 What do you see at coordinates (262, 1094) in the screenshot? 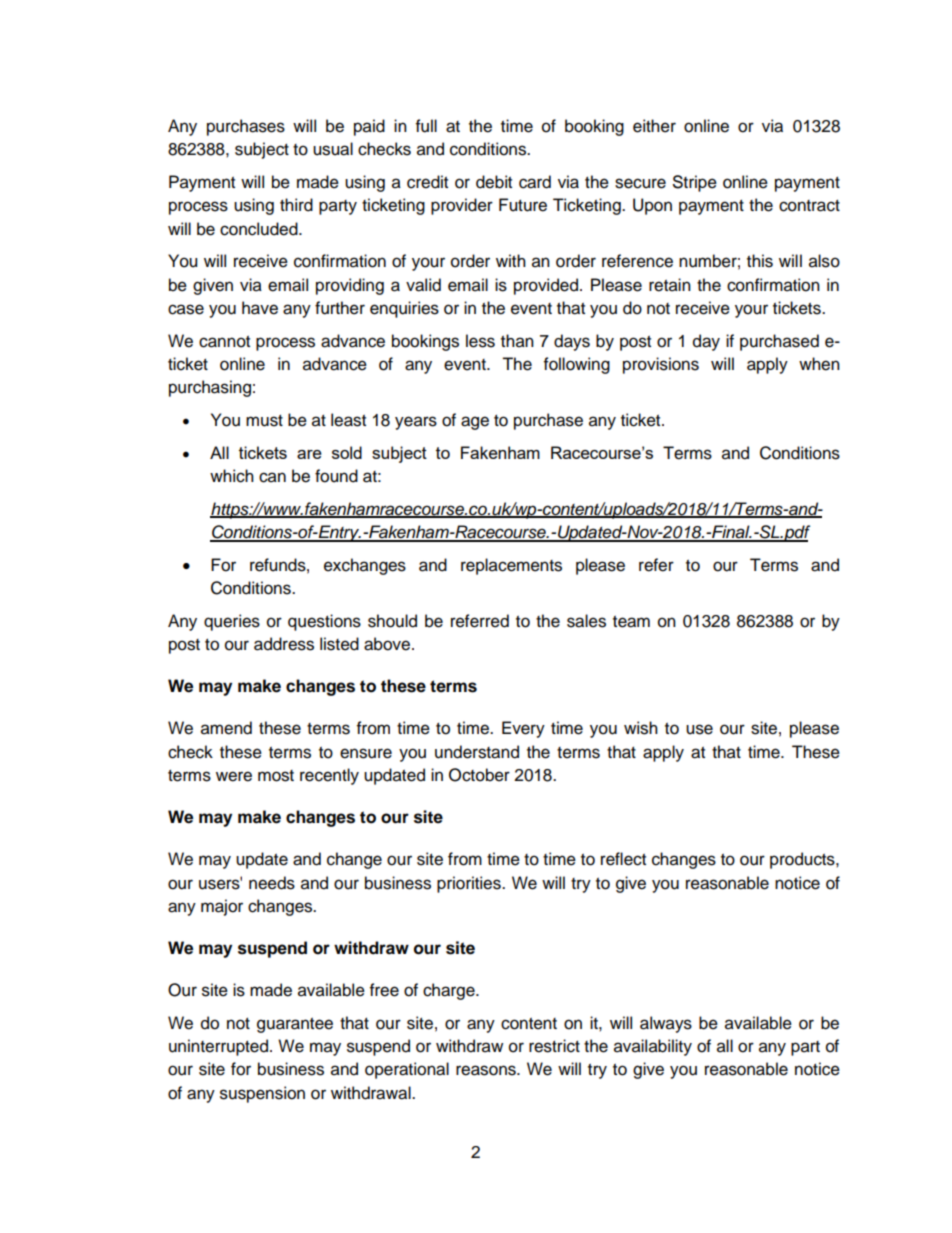
I see `suspension` at bounding box center [262, 1094].
